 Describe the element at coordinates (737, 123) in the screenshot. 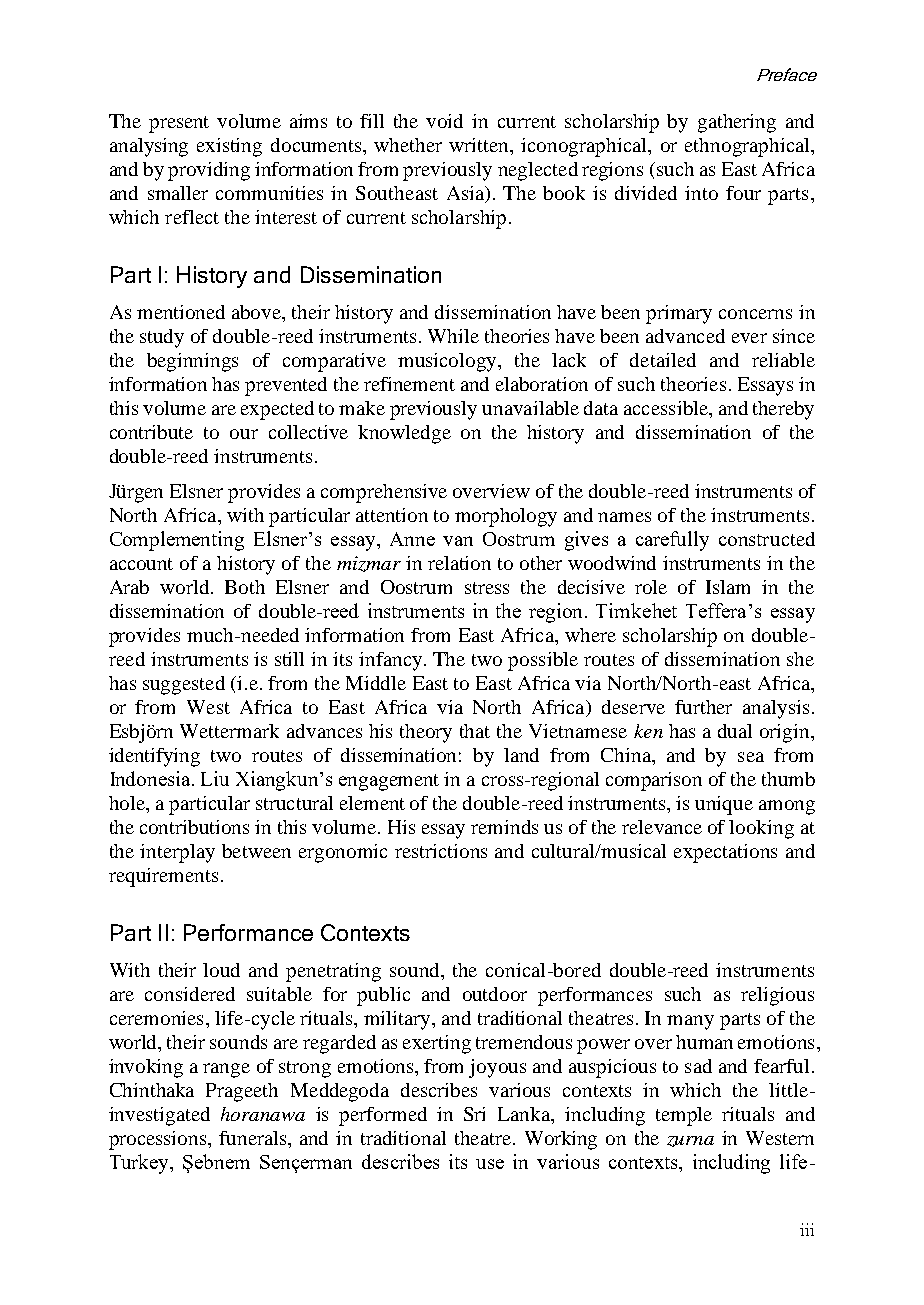

I see `gathering` at that location.
